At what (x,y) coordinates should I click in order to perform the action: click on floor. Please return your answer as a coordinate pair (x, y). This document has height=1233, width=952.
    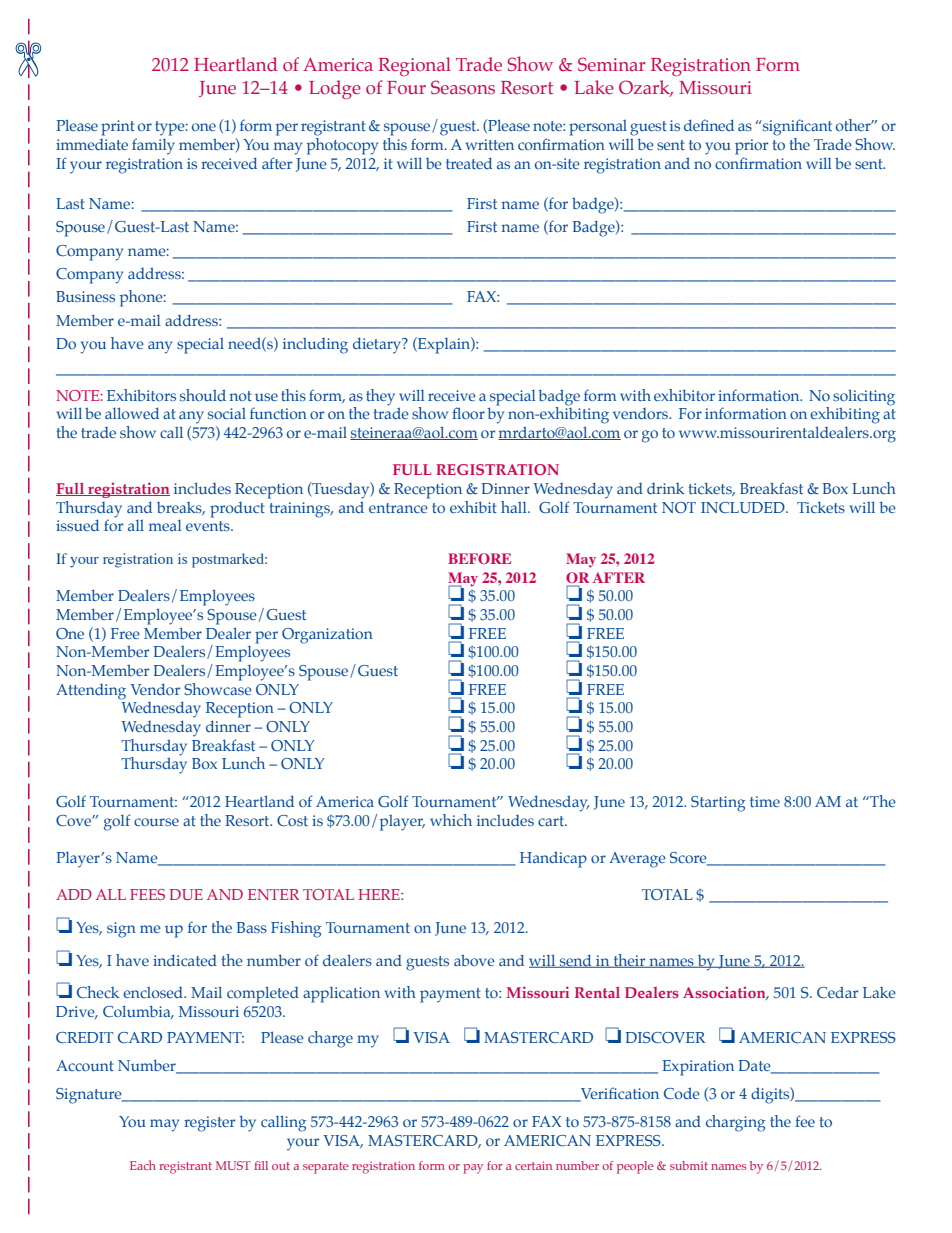
    Looking at the image, I should click on (468, 413).
